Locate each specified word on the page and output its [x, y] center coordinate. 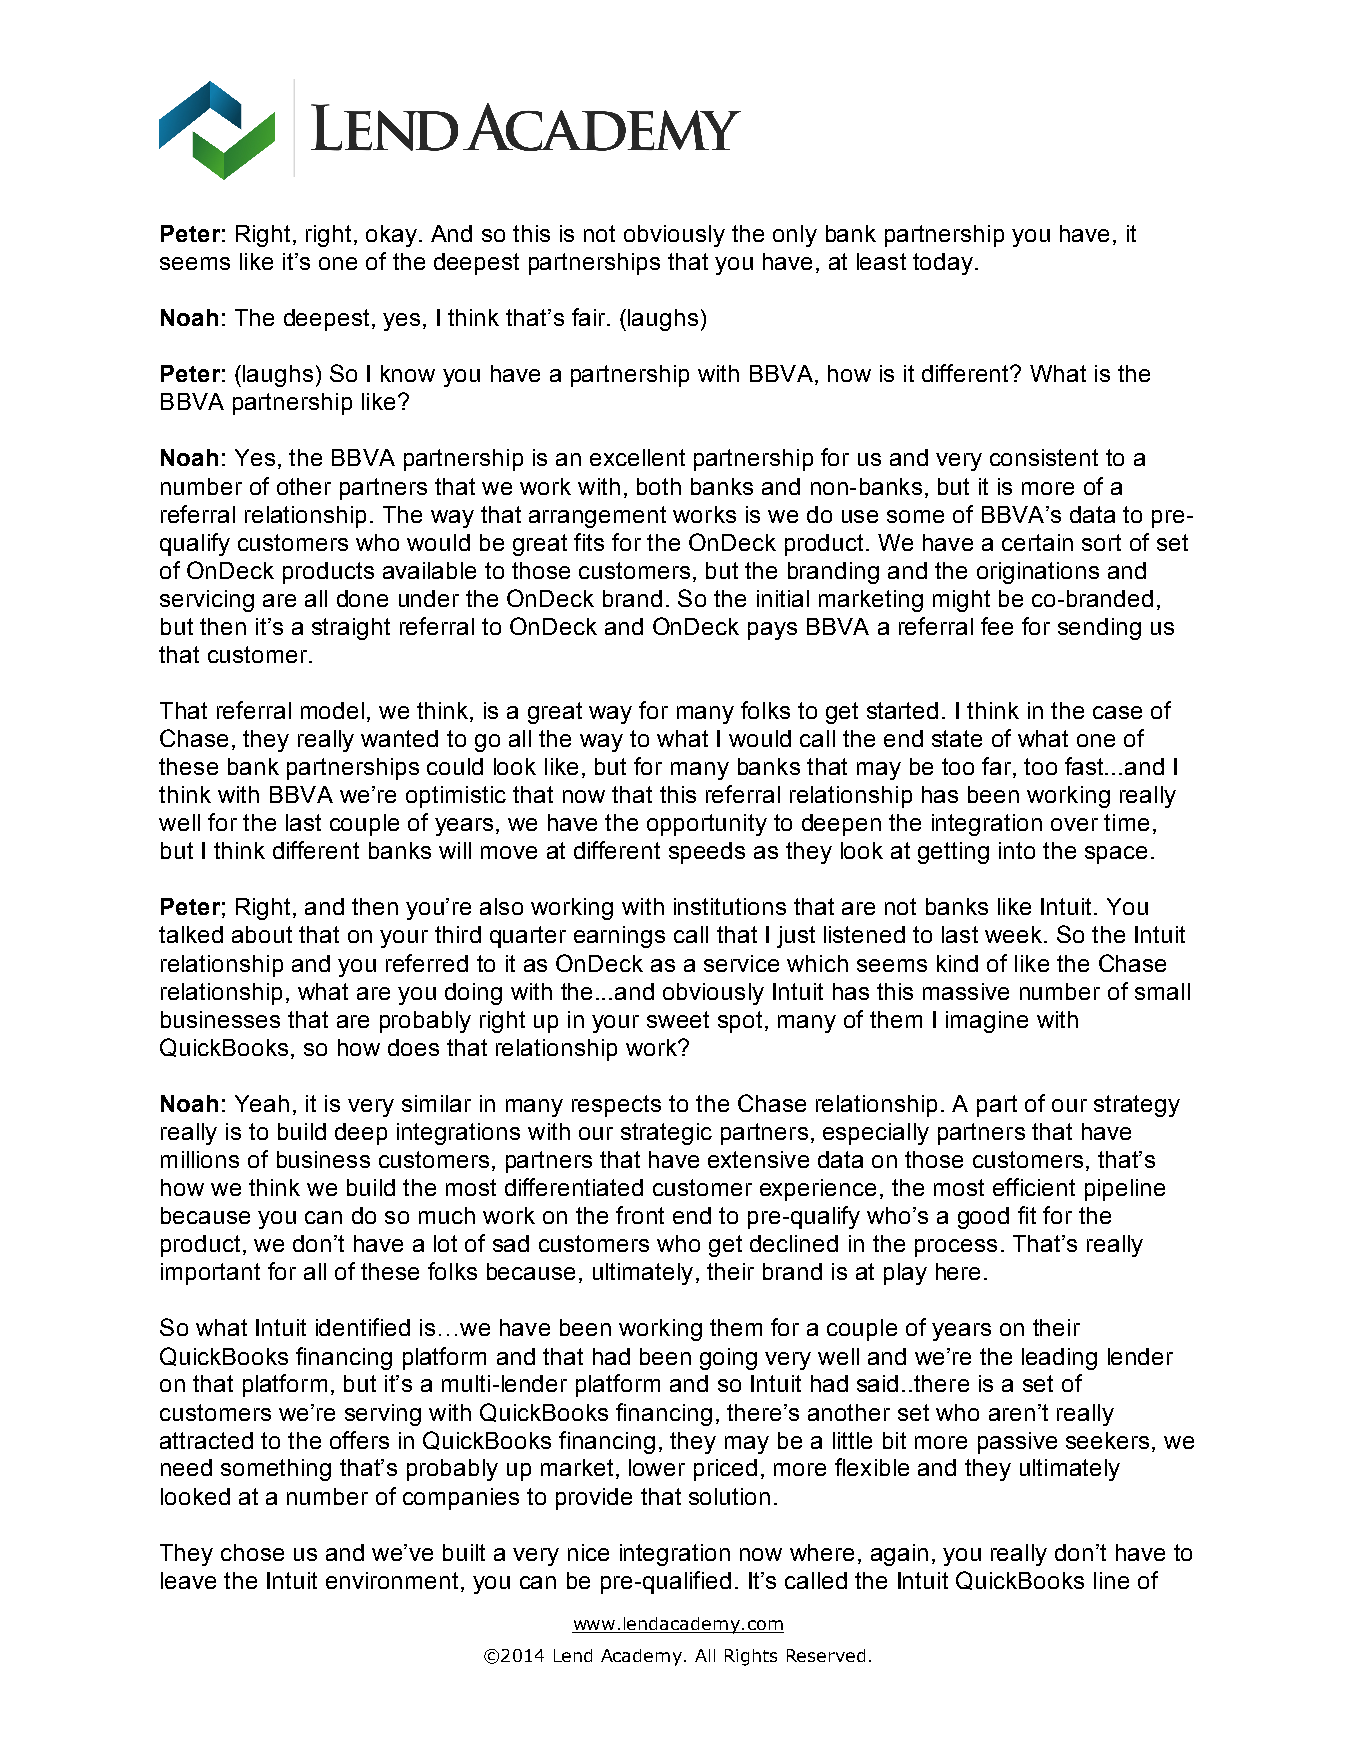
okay [391, 236]
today [943, 264]
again [899, 1555]
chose [252, 1552]
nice [588, 1552]
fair [590, 317]
